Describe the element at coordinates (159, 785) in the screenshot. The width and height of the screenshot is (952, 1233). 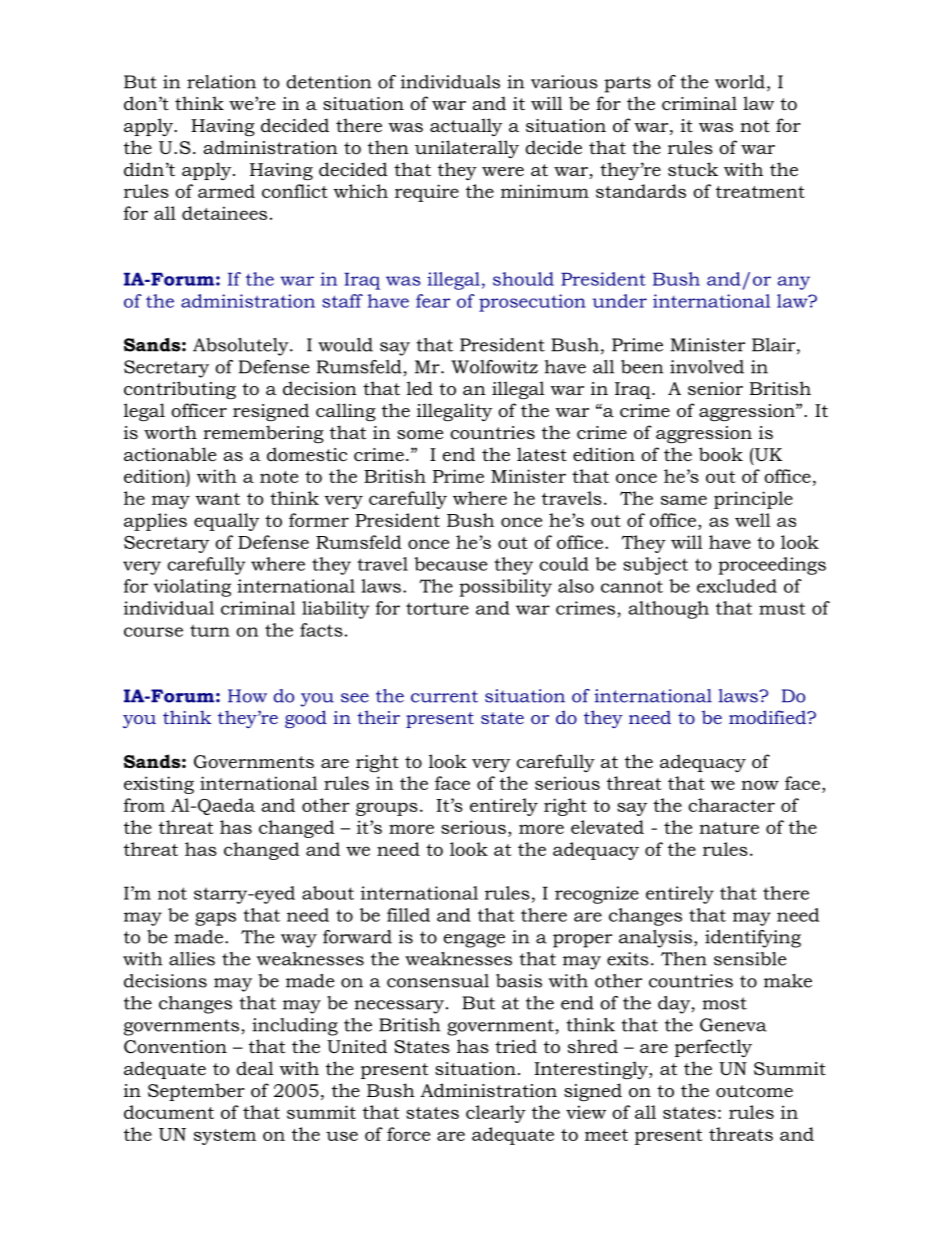
I see `existing` at that location.
